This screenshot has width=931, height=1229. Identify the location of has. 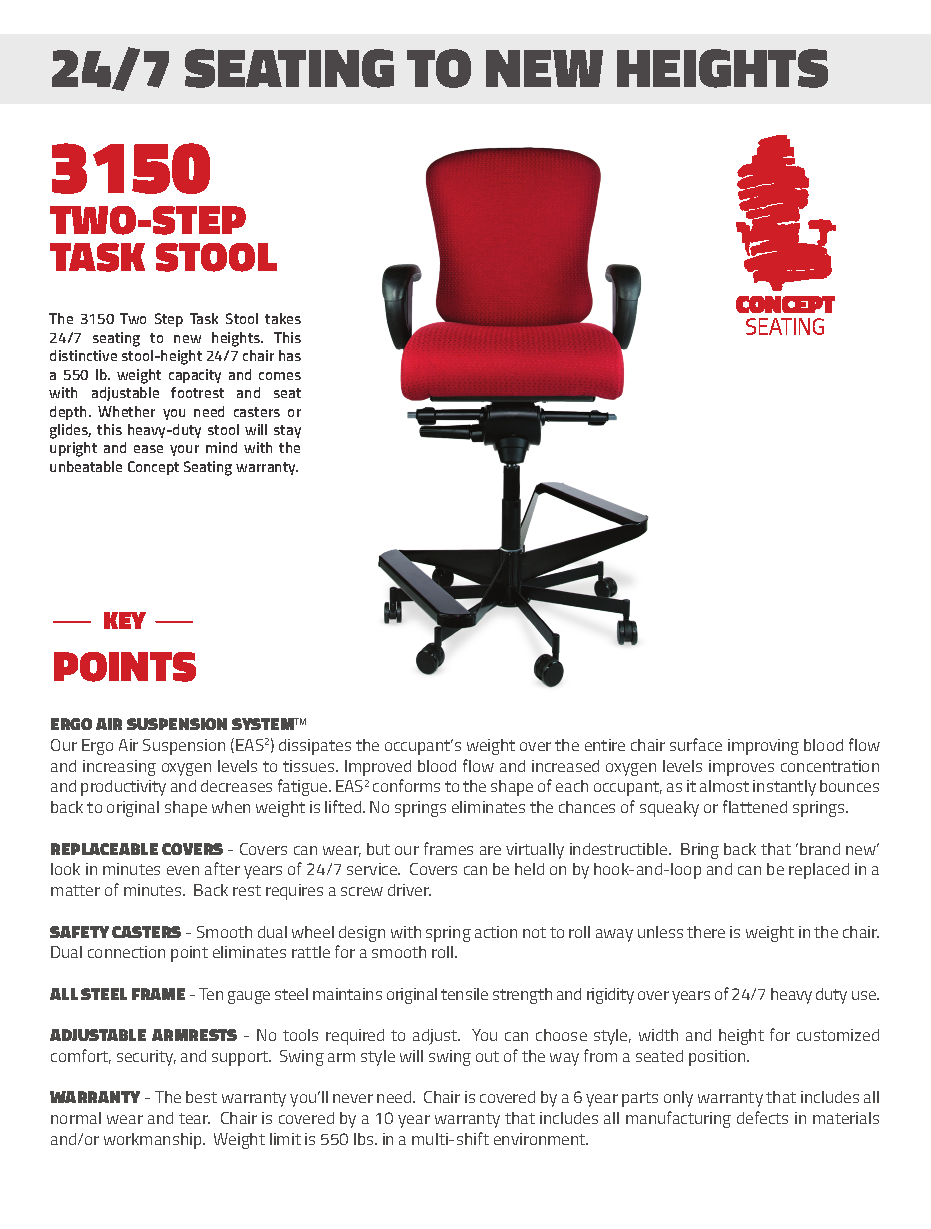
(290, 355).
